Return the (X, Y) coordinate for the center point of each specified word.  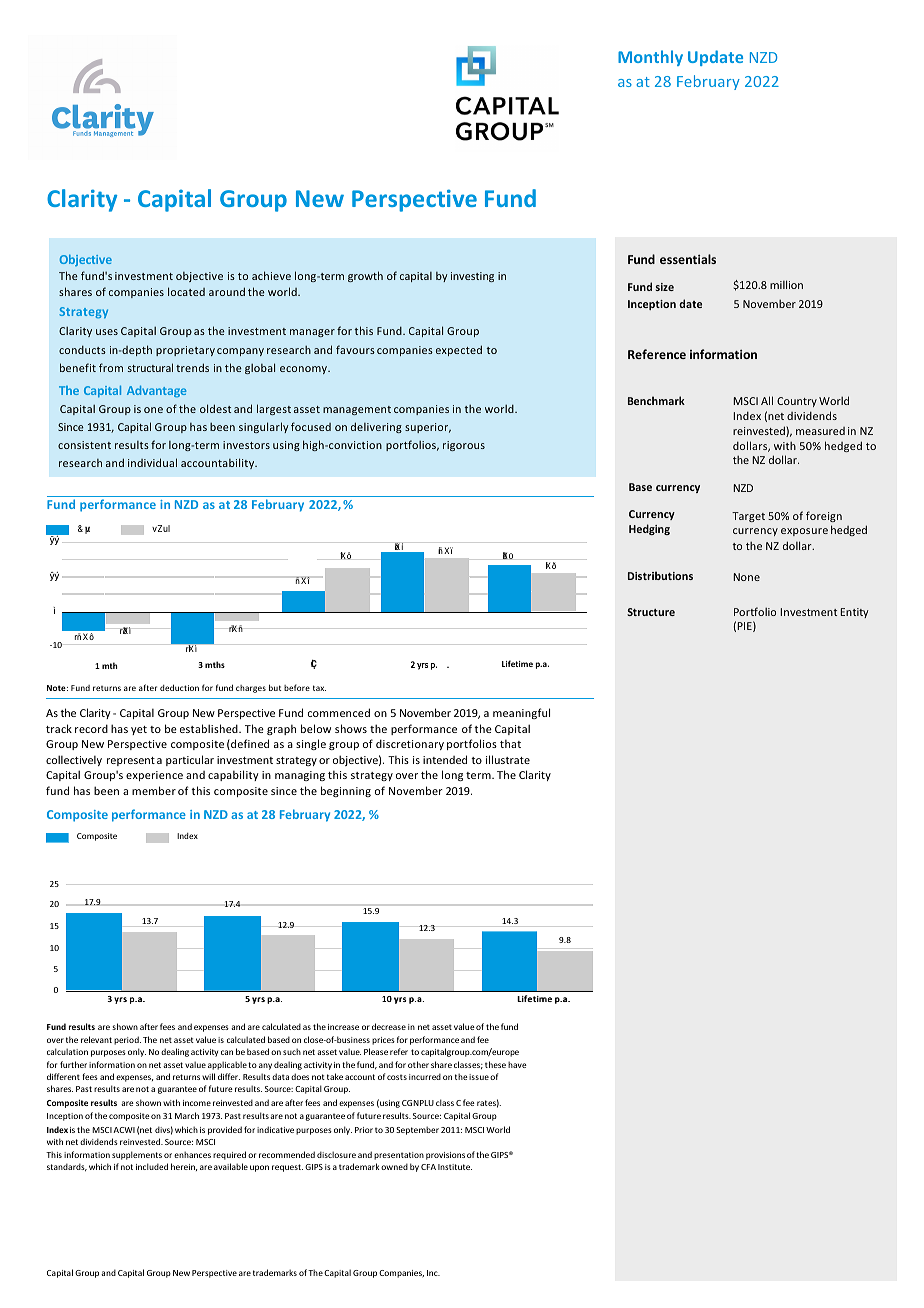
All (767, 400)
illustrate (508, 759)
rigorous (464, 446)
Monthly (650, 58)
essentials (688, 259)
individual (152, 462)
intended (445, 759)
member (154, 790)
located (186, 291)
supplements (137, 1155)
